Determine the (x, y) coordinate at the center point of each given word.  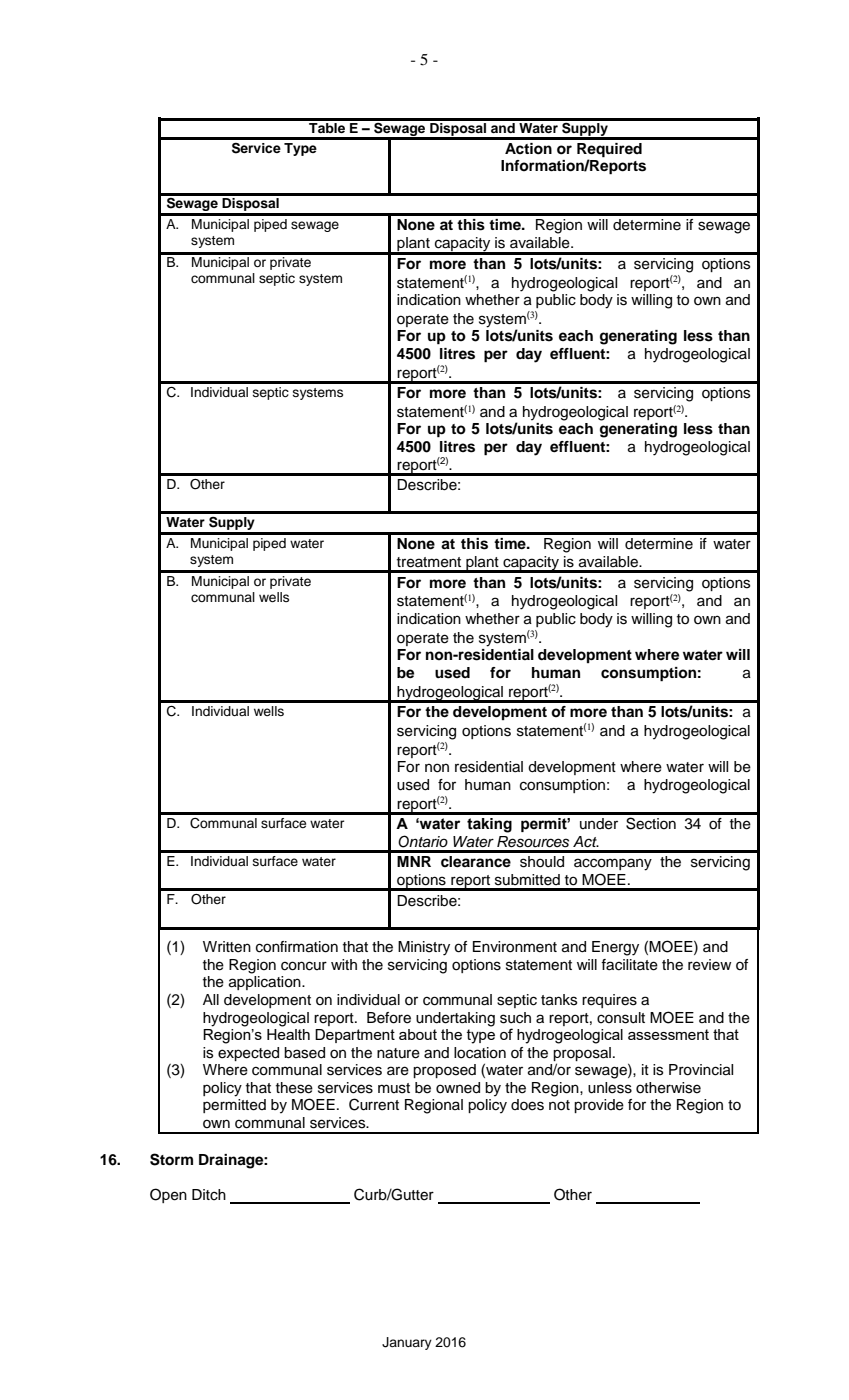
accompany (613, 864)
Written (227, 947)
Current (374, 1104)
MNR (414, 861)
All (211, 999)
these (294, 1088)
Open (168, 1195)
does (527, 1105)
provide (599, 1106)
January (407, 1343)
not (559, 1105)
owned (458, 1088)
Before (389, 1018)
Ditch (209, 1195)
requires (609, 1001)
